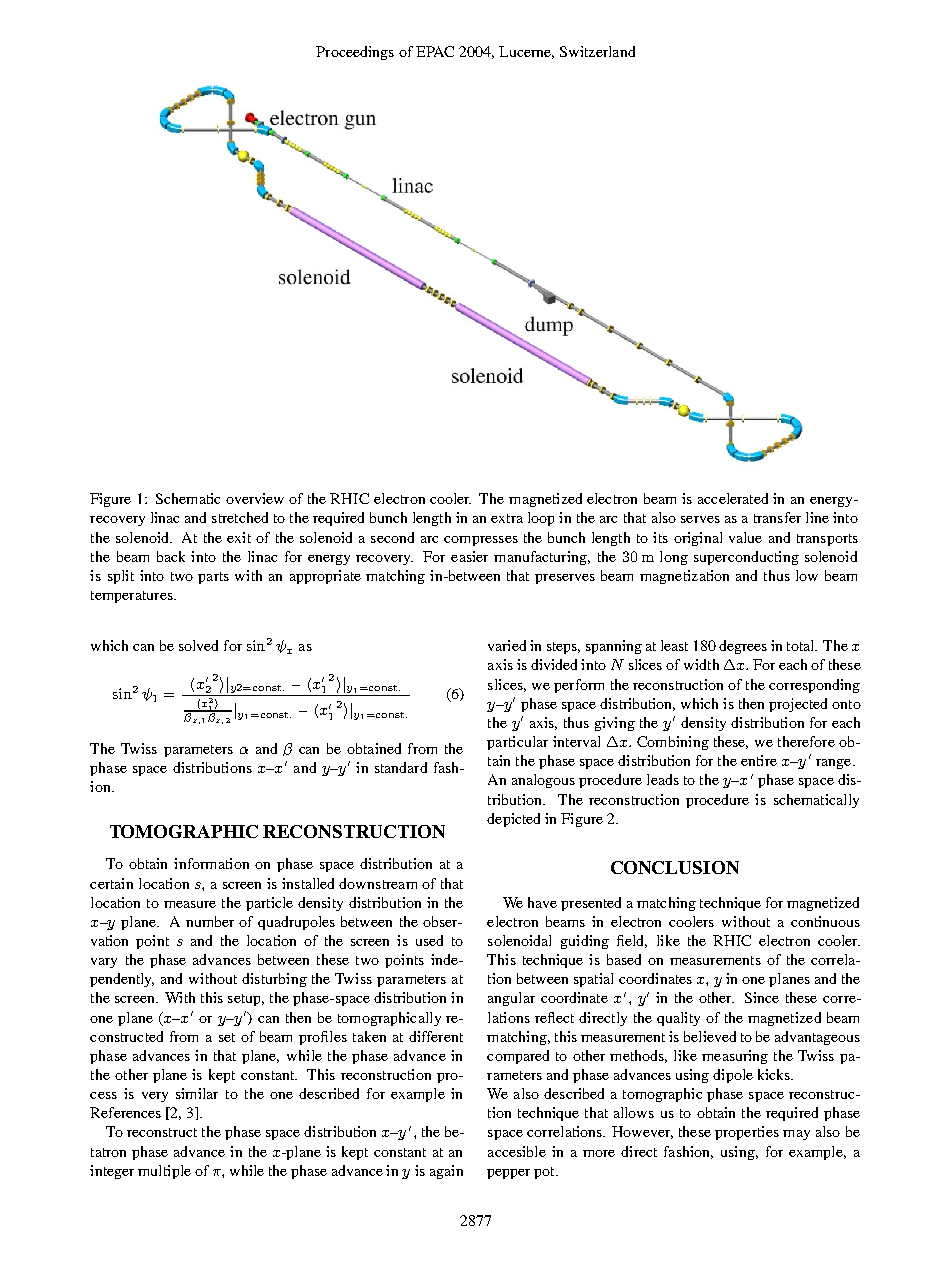 The image size is (952, 1268). Describe the element at coordinates (517, 1151) in the screenshot. I see `accesible` at that location.
